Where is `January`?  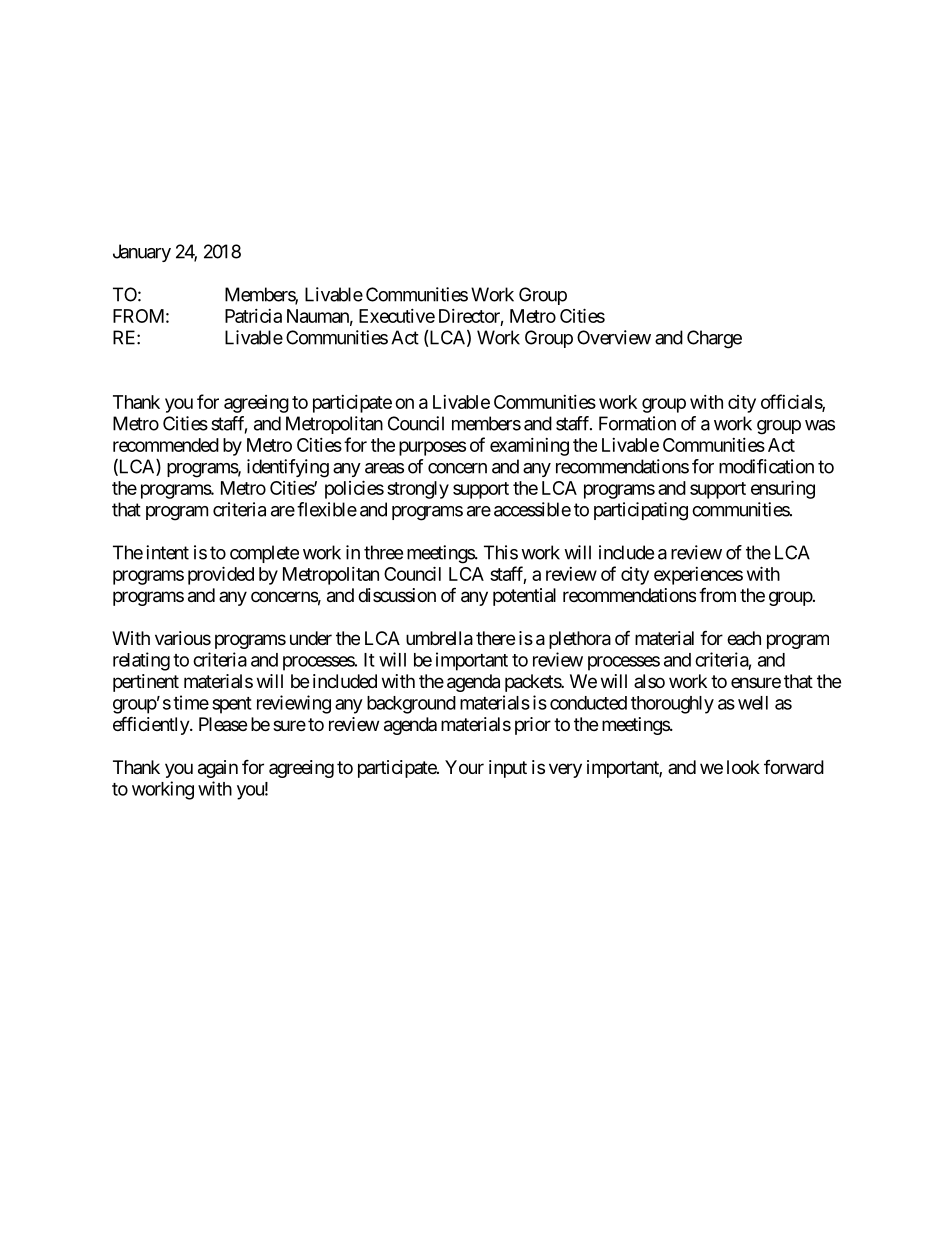 January is located at coordinates (142, 253).
